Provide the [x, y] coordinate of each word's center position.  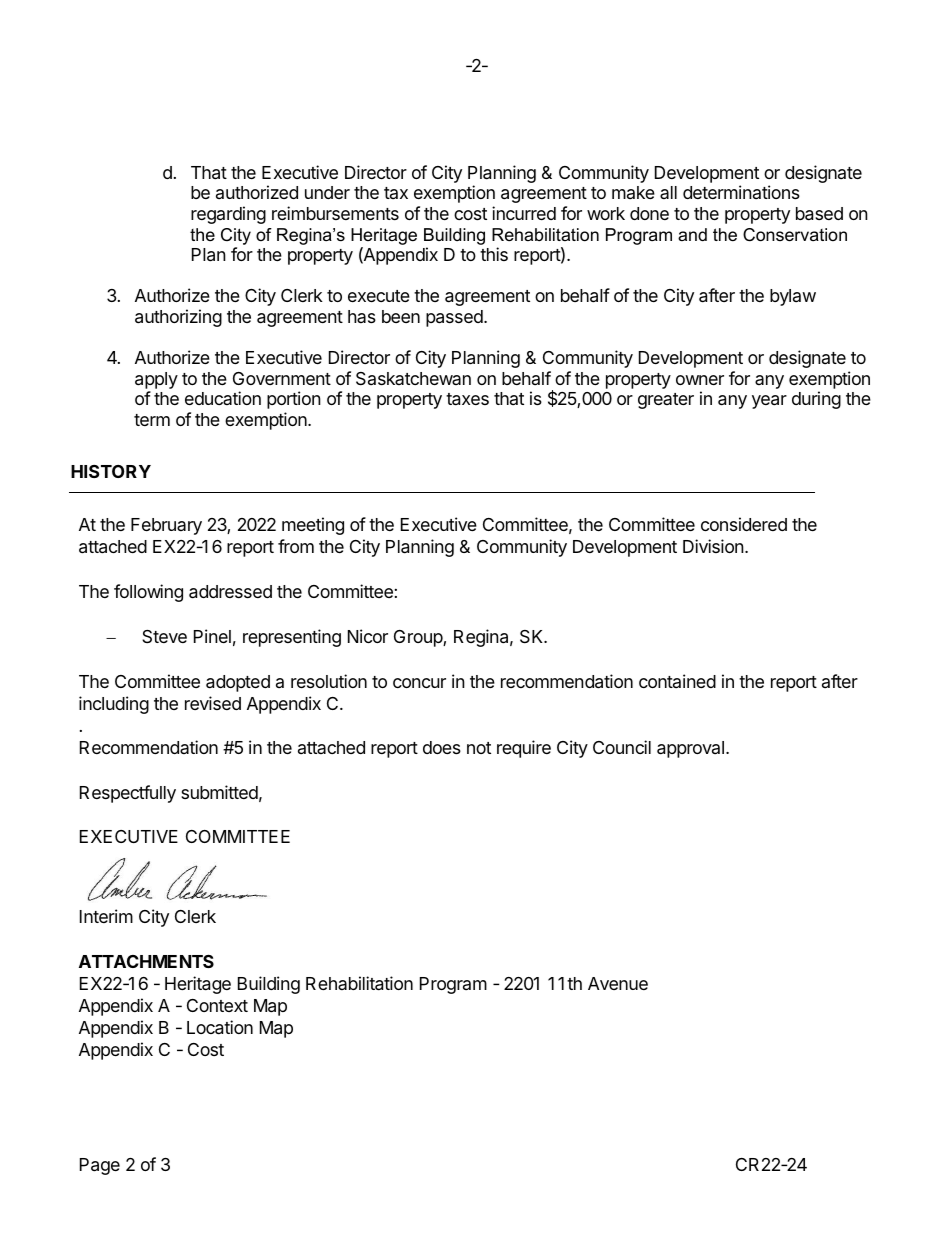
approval [690, 749]
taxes [467, 399]
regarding [228, 215]
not [479, 748]
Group [419, 638]
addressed [230, 592]
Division [714, 546]
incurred [524, 213]
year [769, 402]
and [692, 234]
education [223, 398]
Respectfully [128, 794]
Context [217, 1005]
